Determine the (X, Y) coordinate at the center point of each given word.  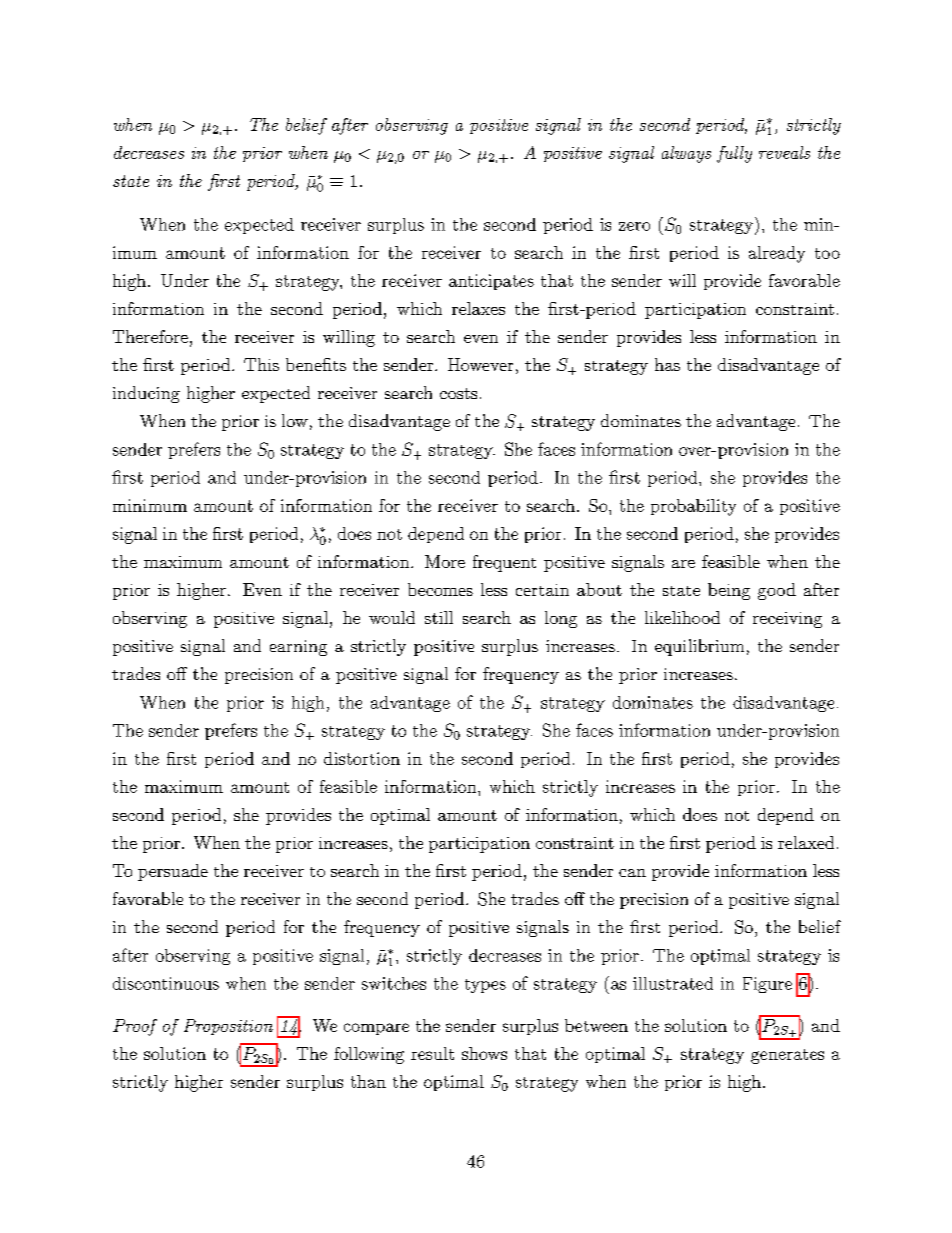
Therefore (150, 336)
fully (734, 154)
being (729, 591)
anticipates (491, 282)
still (439, 617)
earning (298, 648)
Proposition (228, 1027)
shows (484, 1053)
